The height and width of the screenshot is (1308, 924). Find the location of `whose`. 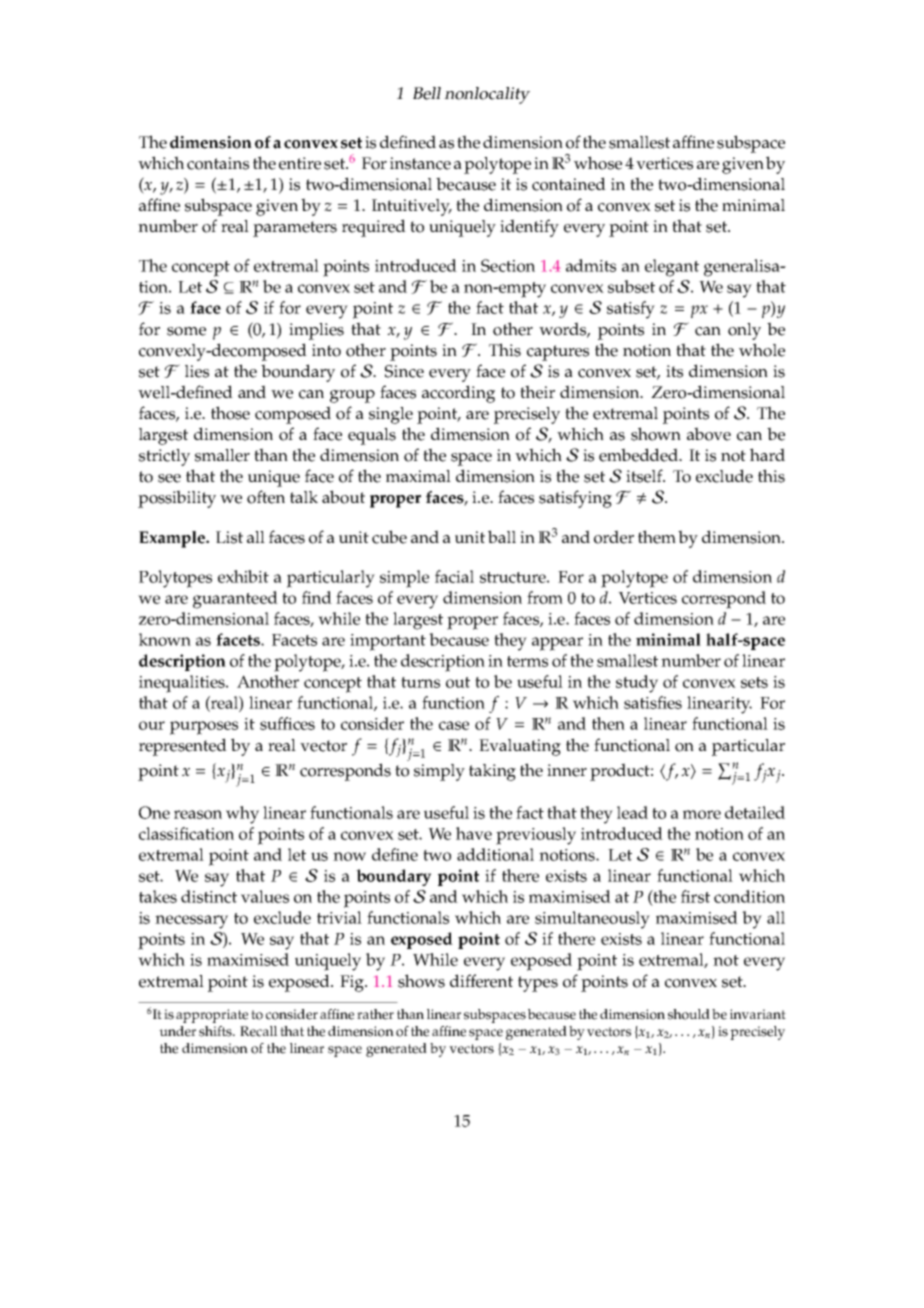

whose is located at coordinates (598, 163).
